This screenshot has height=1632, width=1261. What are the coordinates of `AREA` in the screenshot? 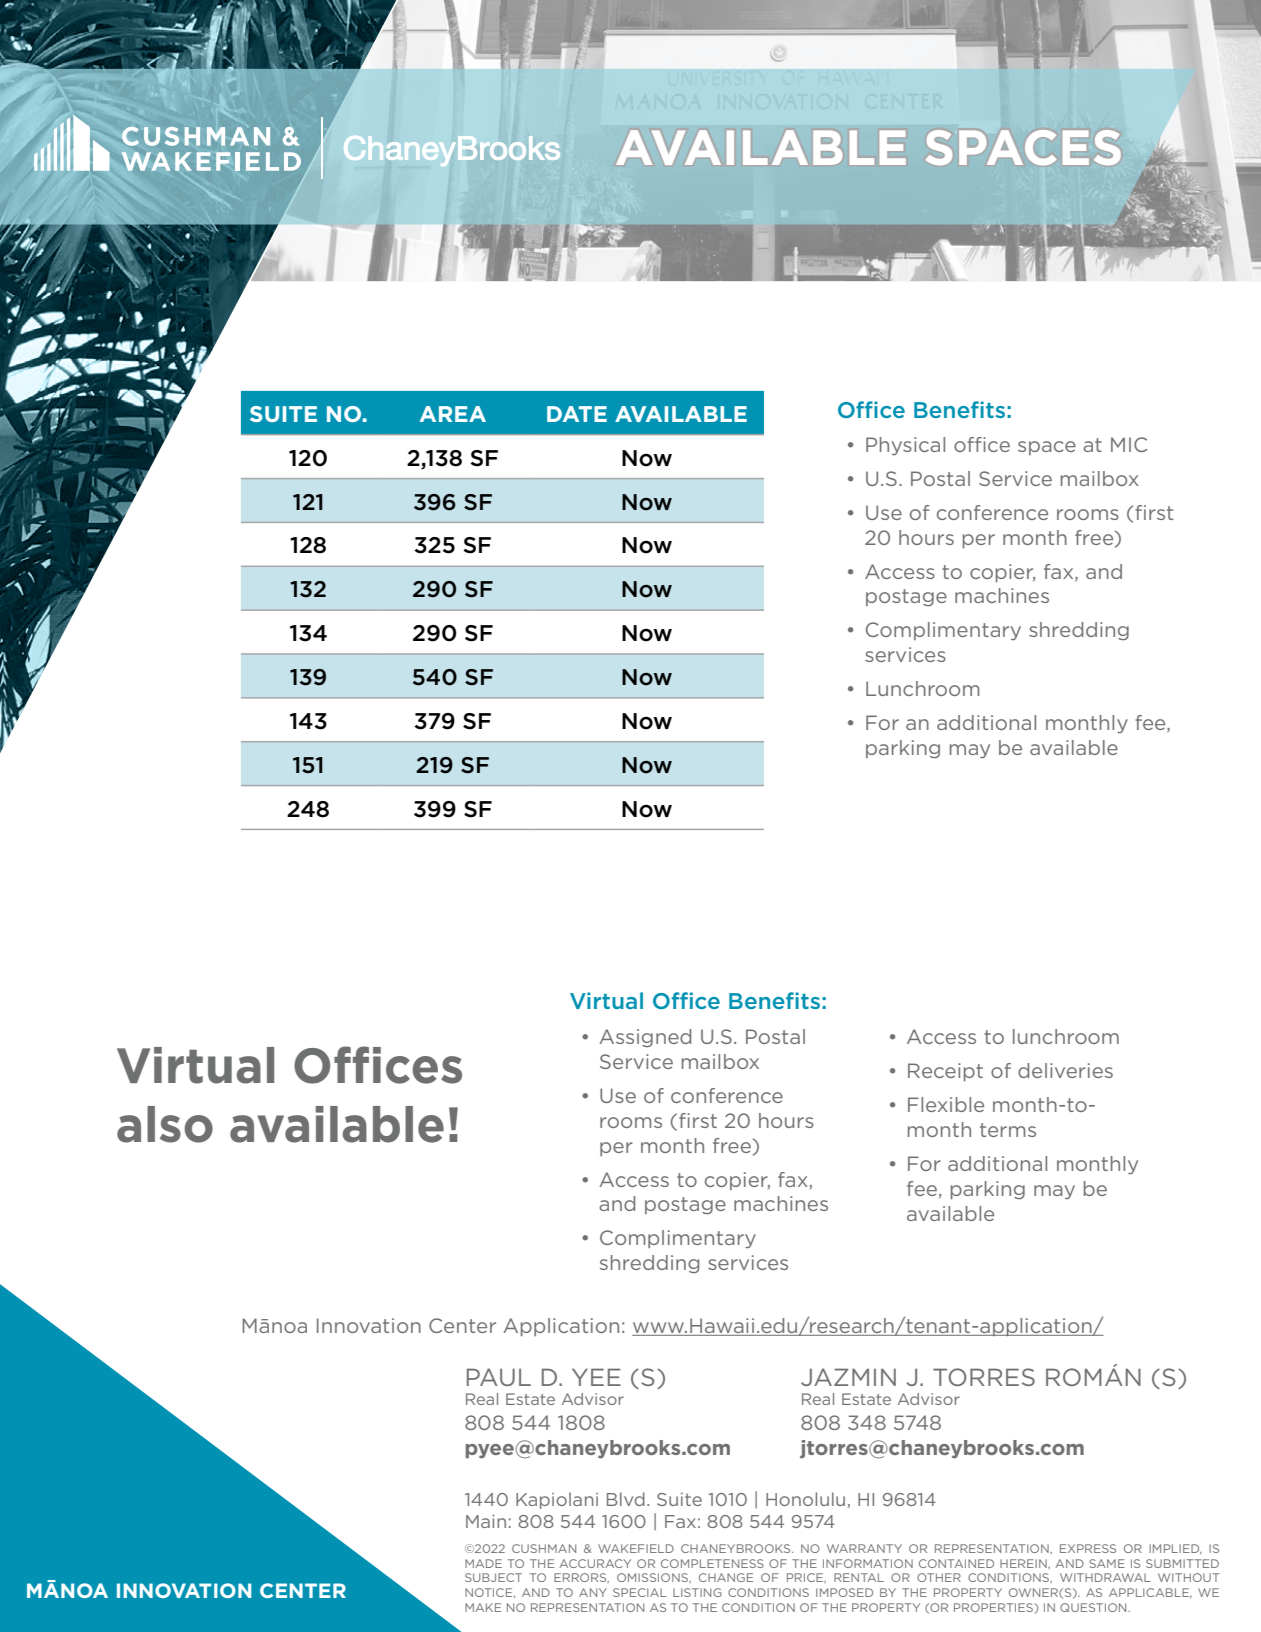 It's located at (453, 414).
